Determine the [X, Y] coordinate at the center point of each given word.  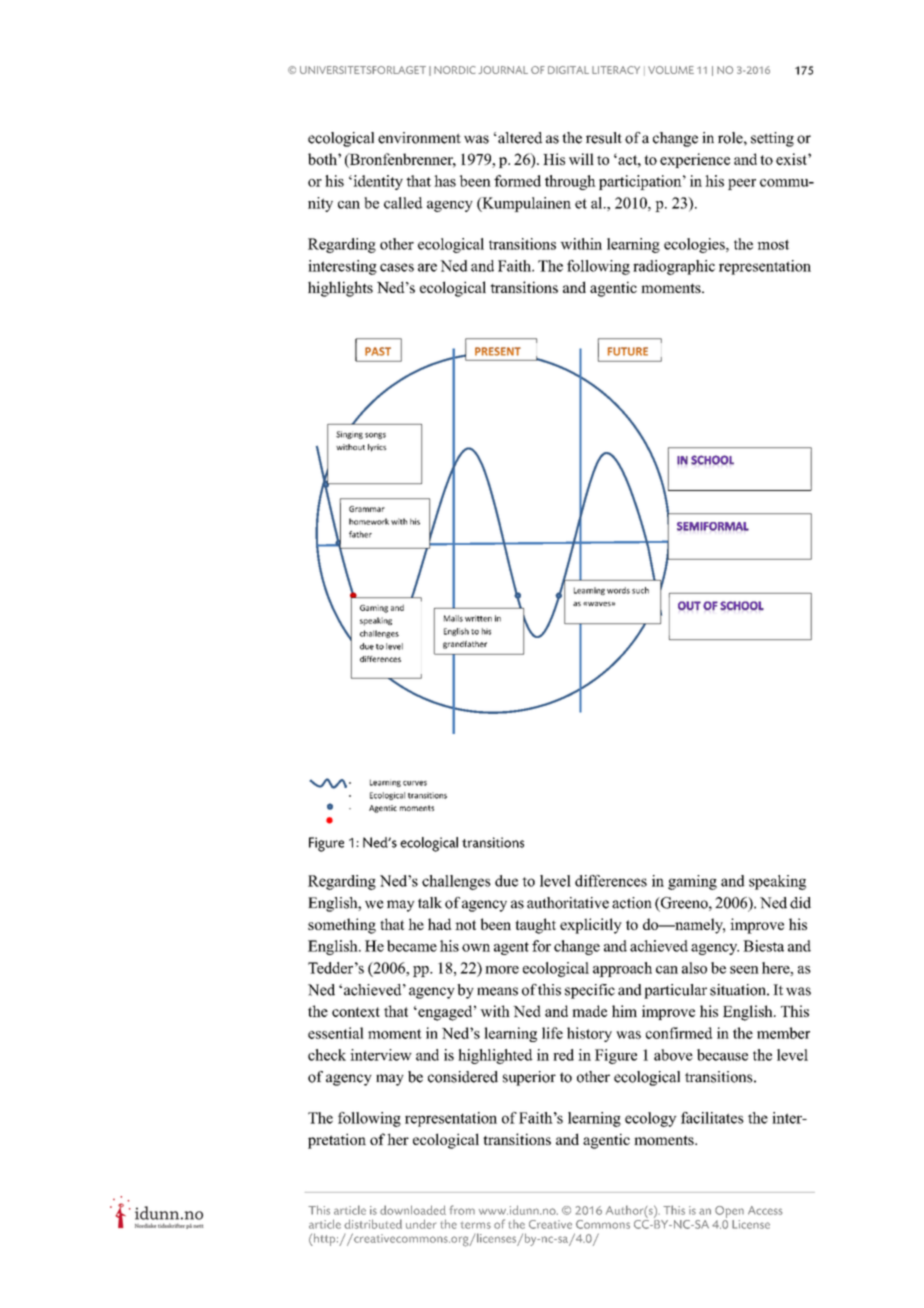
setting [772, 139]
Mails [453, 618]
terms [475, 1225]
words [618, 590]
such [640, 590]
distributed [373, 1224]
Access [765, 1210]
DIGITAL [568, 70]
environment [419, 138]
